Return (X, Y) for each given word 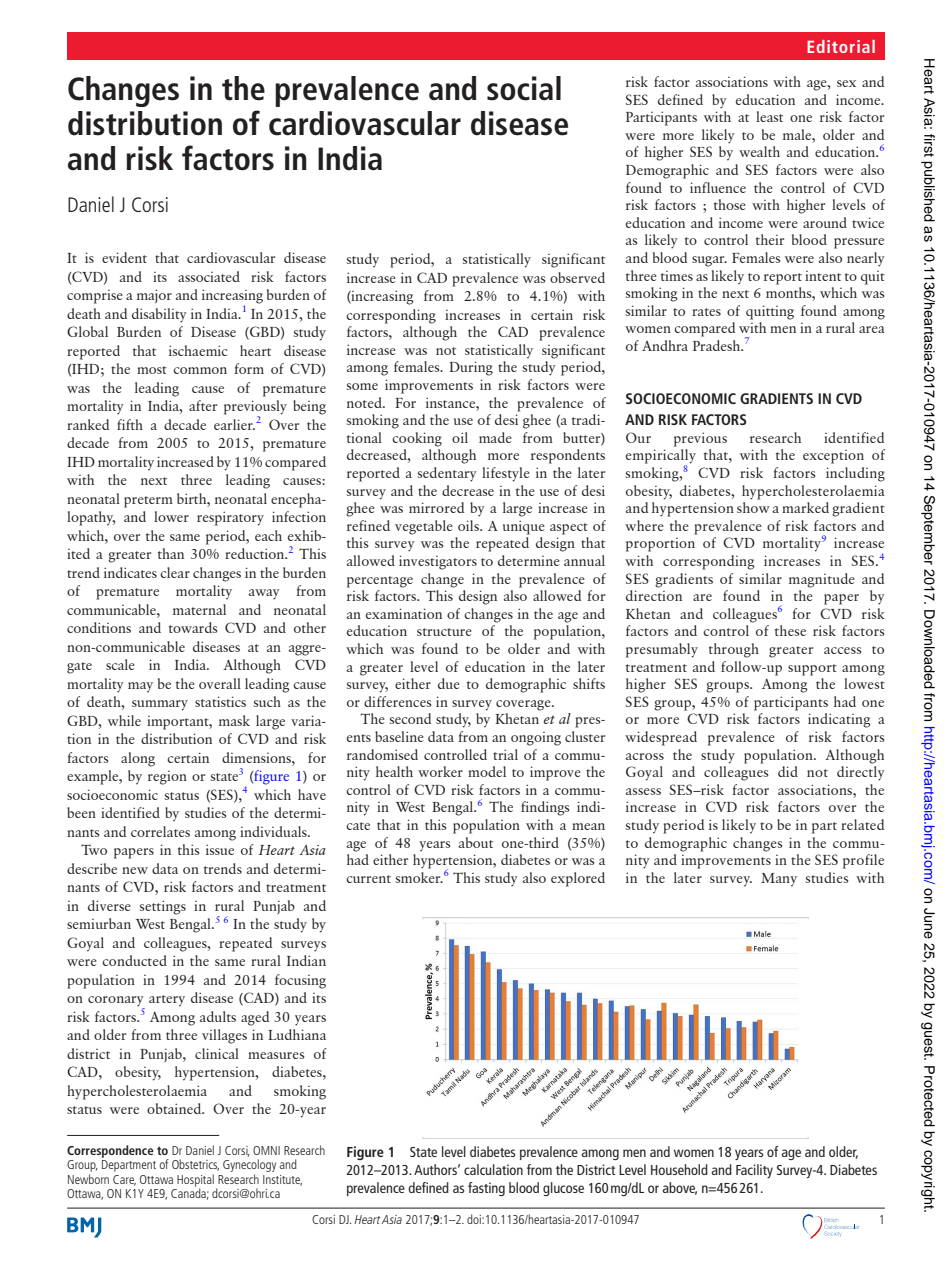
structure (444, 632)
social (524, 88)
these (790, 630)
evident (124, 257)
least (769, 116)
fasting (486, 1189)
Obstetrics (195, 1165)
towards (193, 627)
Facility (754, 1171)
